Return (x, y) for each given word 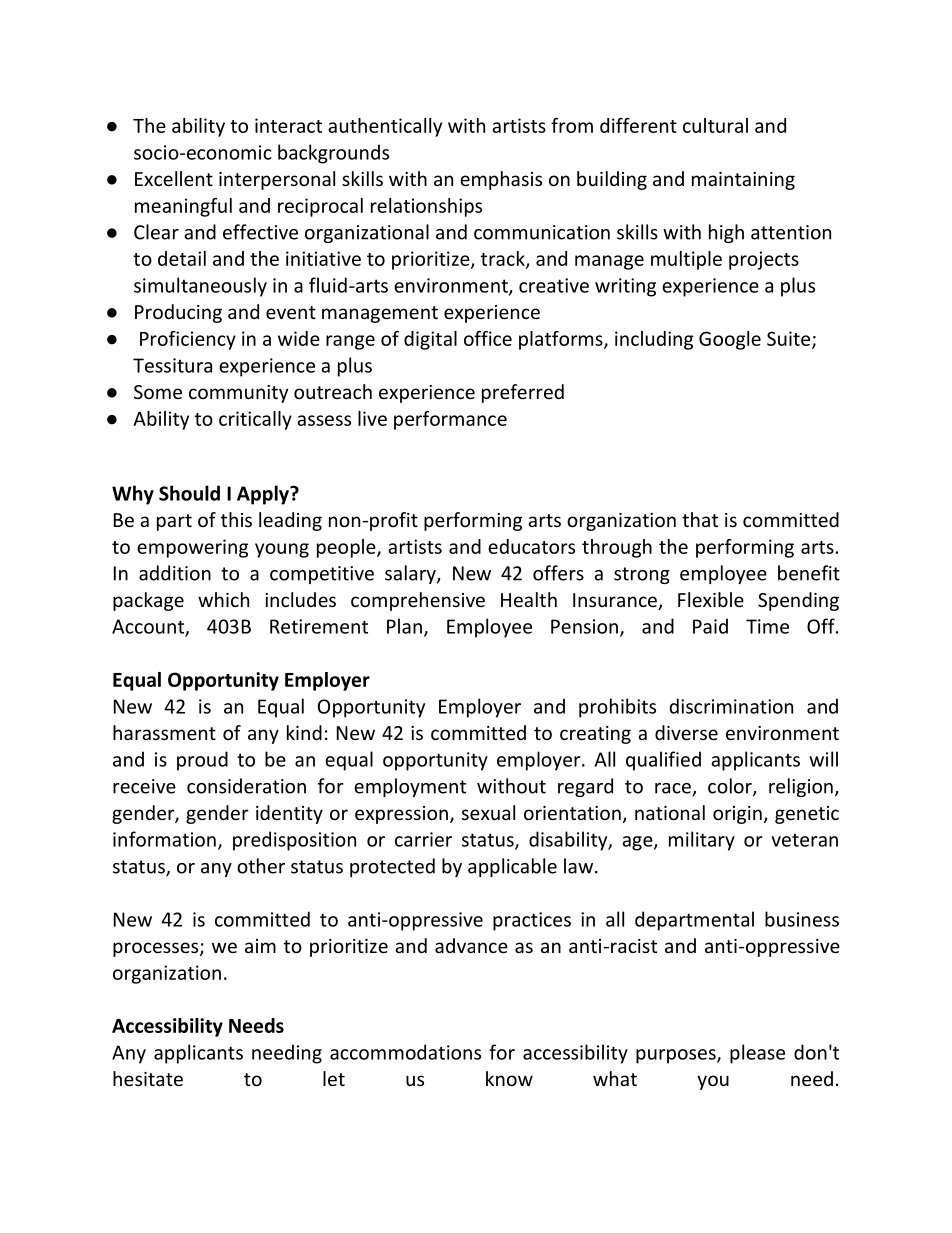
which (223, 599)
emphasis (501, 180)
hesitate (148, 1078)
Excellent (174, 178)
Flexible (711, 599)
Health (529, 599)
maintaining (743, 181)
